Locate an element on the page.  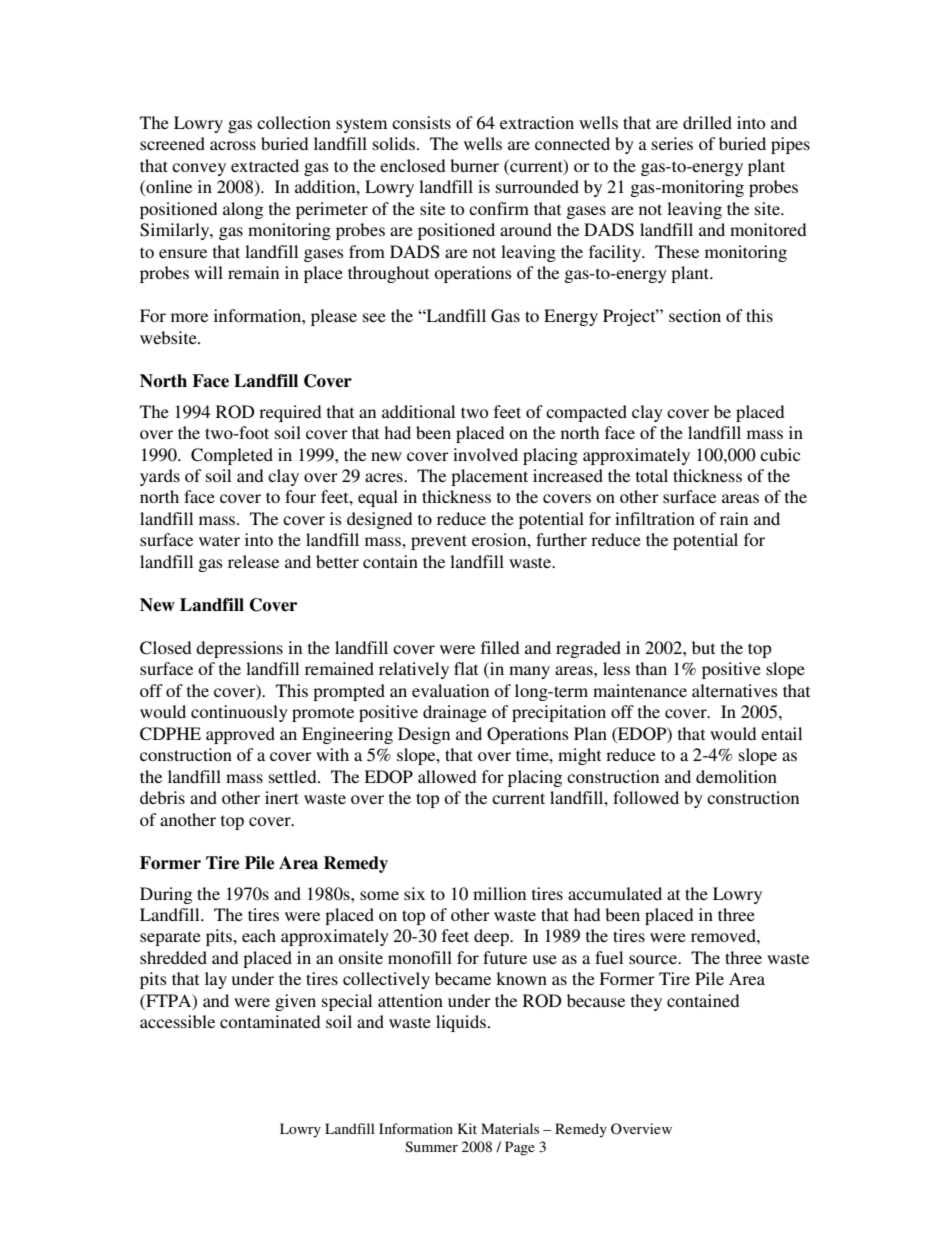
they is located at coordinates (646, 1002).
